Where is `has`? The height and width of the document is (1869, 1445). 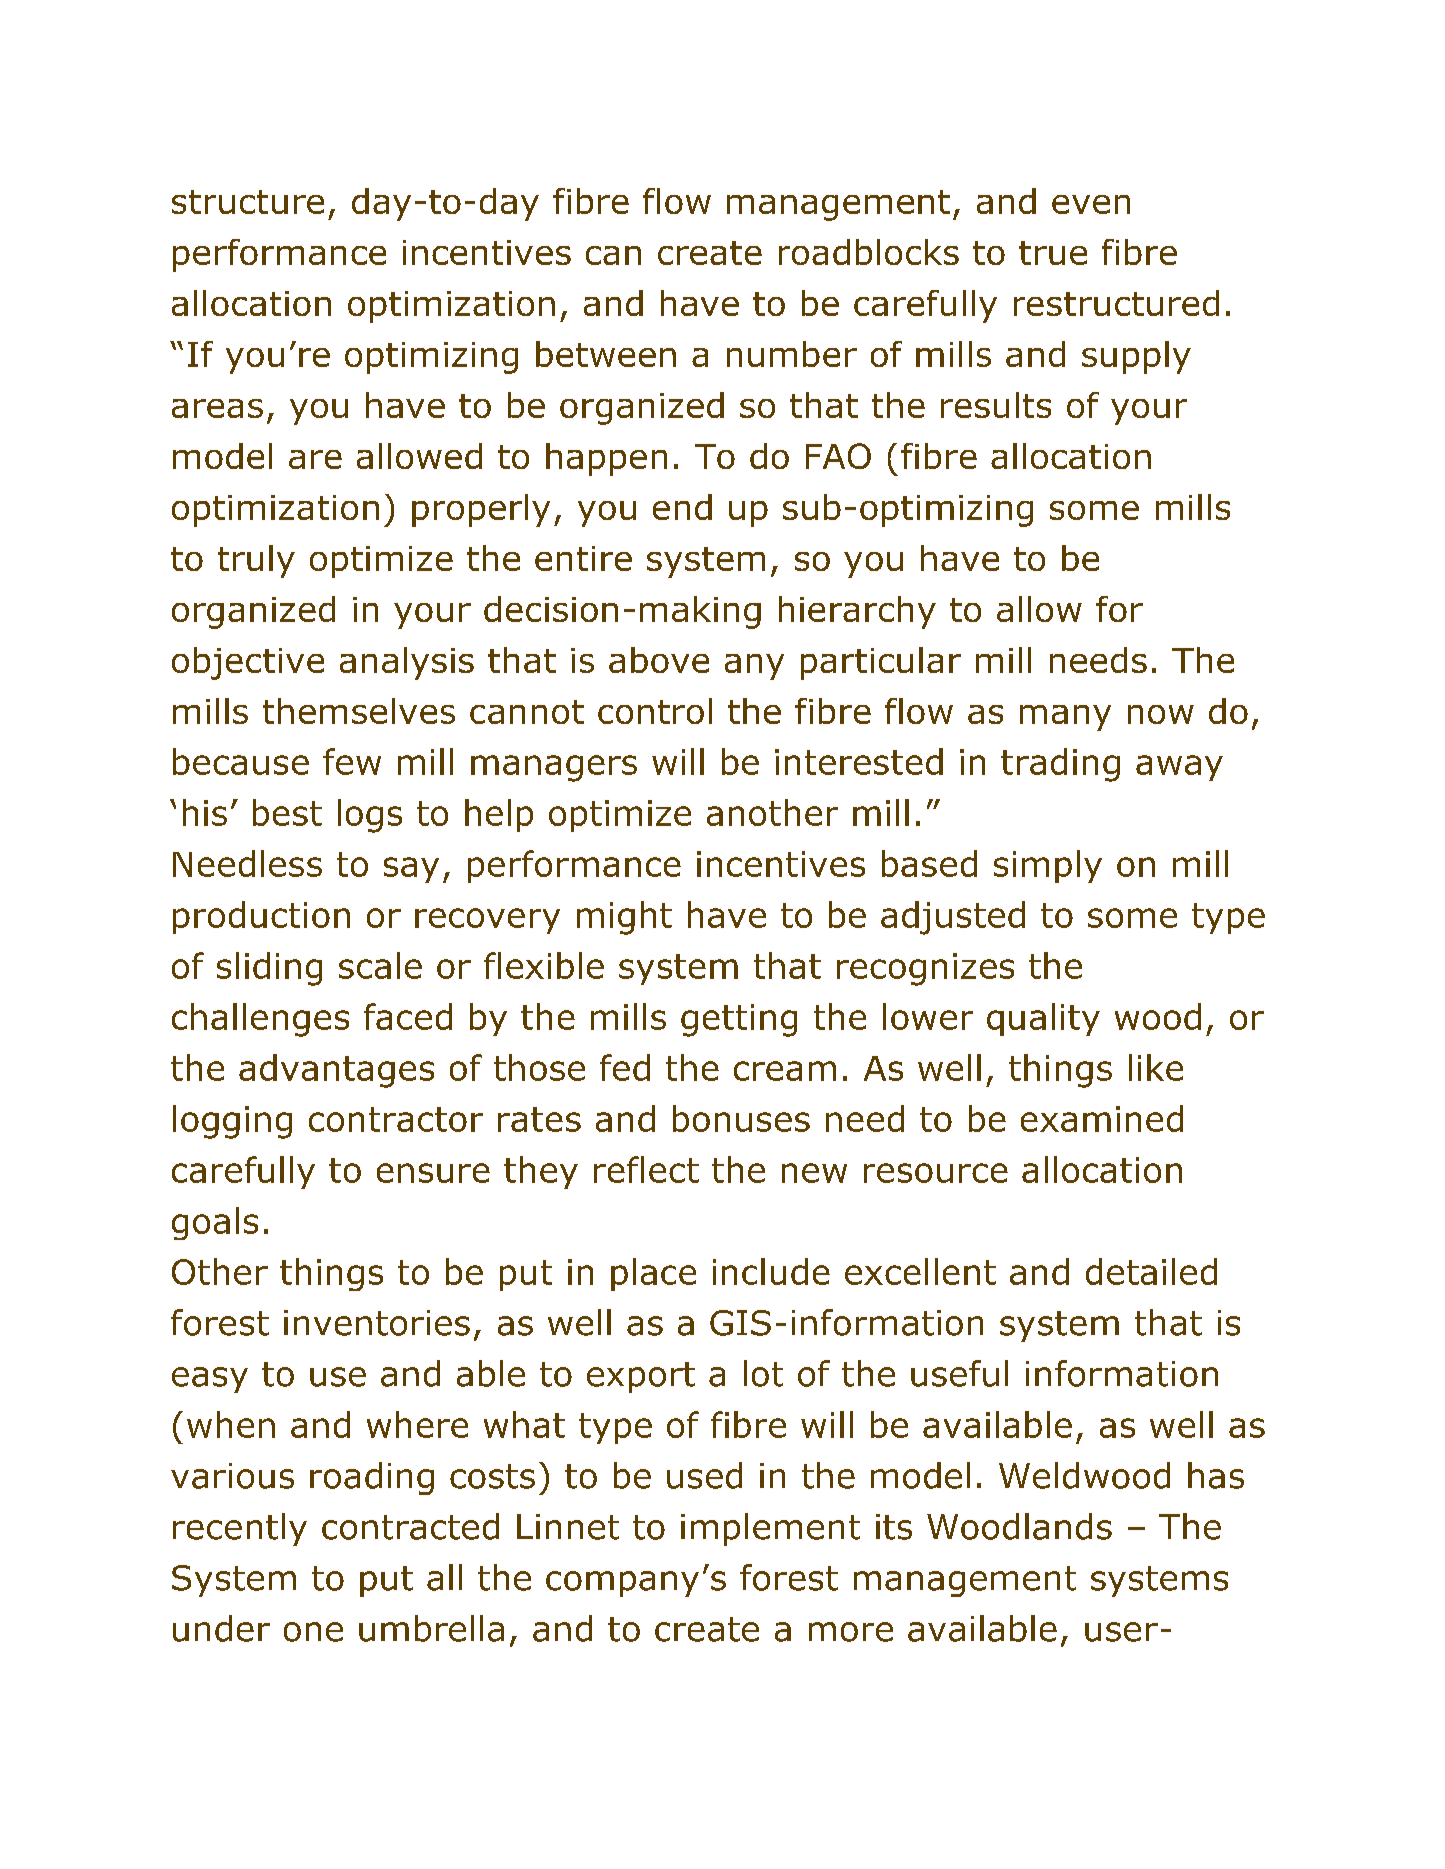
has is located at coordinates (1216, 1475).
